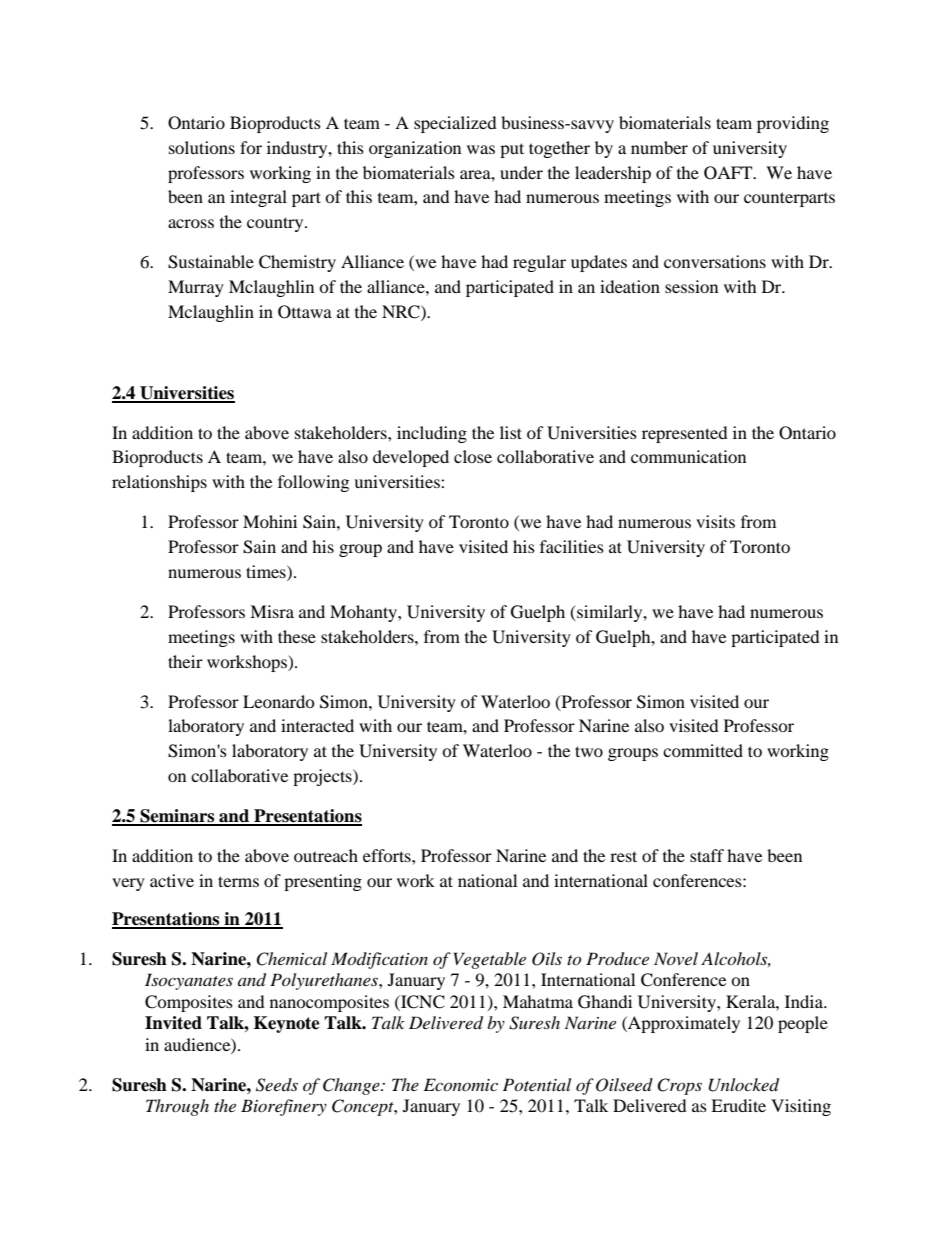 This screenshot has height=1233, width=952. Describe the element at coordinates (185, 661) in the screenshot. I see `their` at that location.
